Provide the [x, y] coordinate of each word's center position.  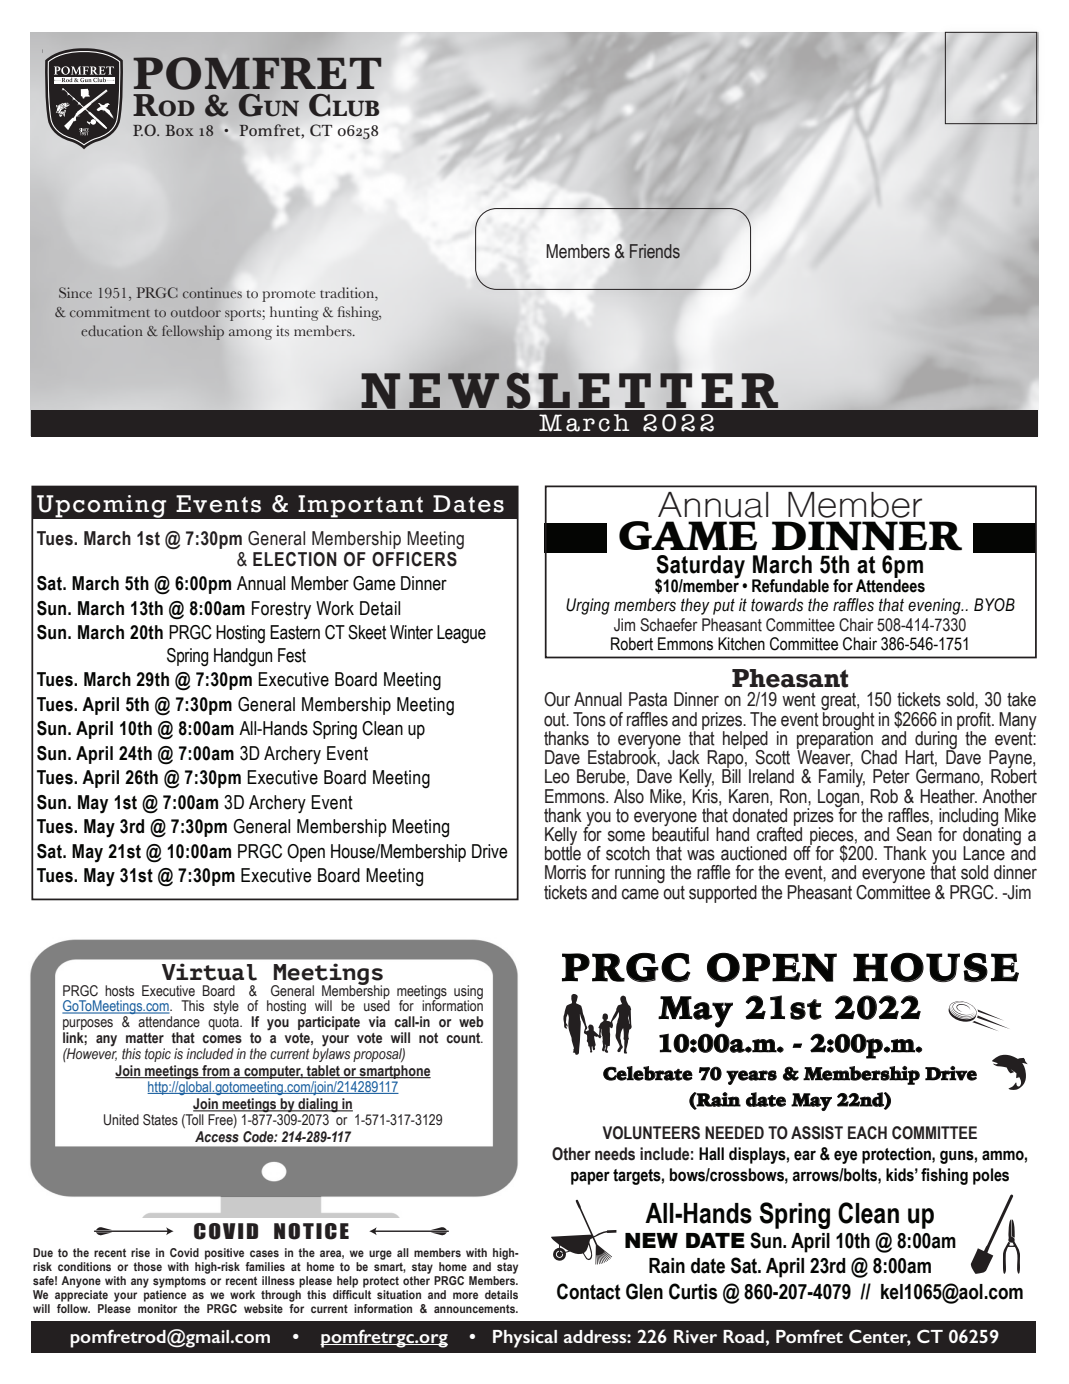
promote [289, 296]
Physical [525, 1339]
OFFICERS [414, 559]
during [936, 740]
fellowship [193, 332]
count [464, 1038]
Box [180, 130]
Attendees [890, 585]
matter [145, 1038]
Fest [292, 655]
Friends [655, 251]
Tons [589, 719]
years [751, 1077]
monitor [157, 1308]
